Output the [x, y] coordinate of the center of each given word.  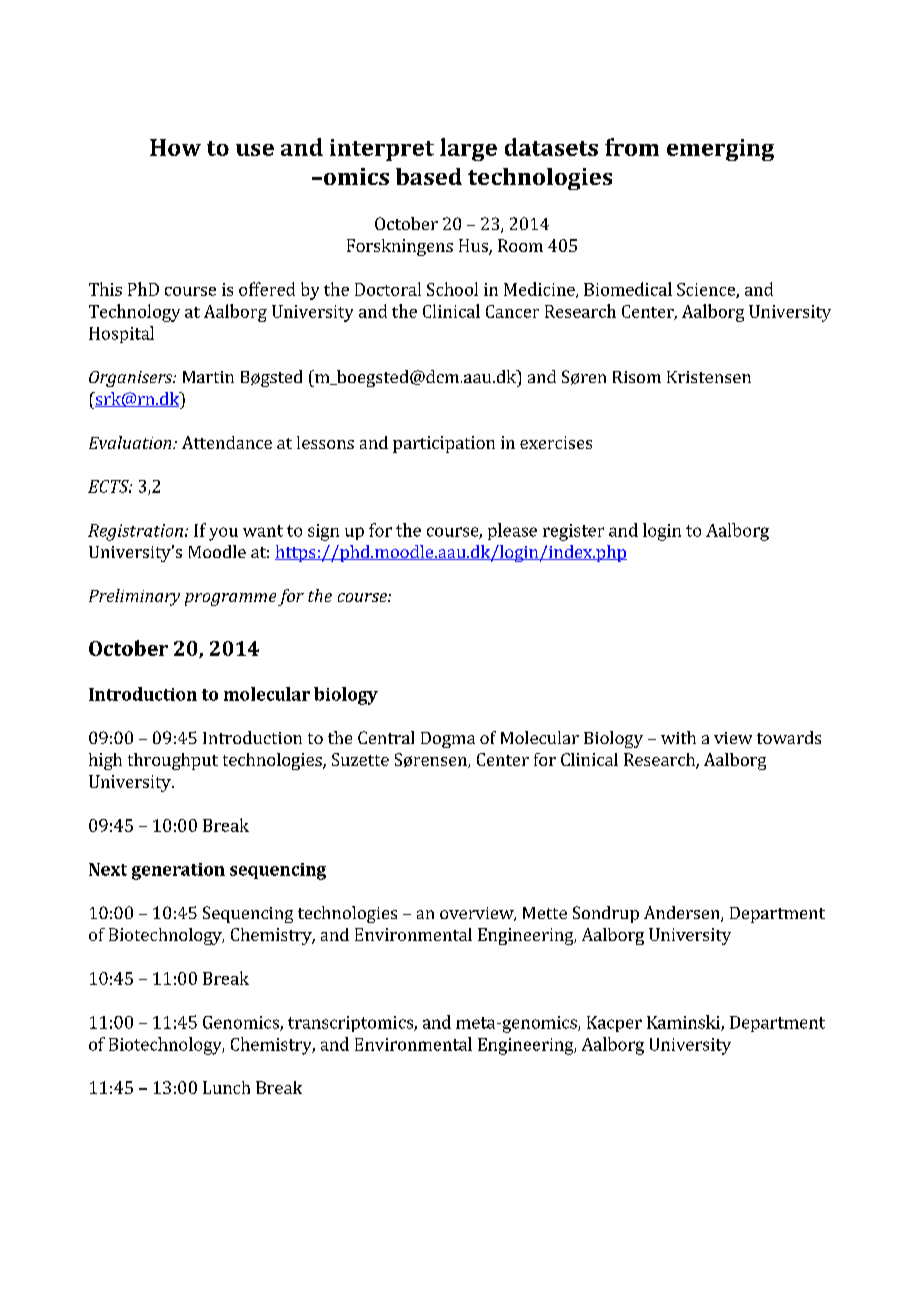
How [175, 147]
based [429, 176]
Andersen [683, 914]
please [512, 531]
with [678, 737]
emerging [720, 150]
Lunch [226, 1087]
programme [230, 599]
